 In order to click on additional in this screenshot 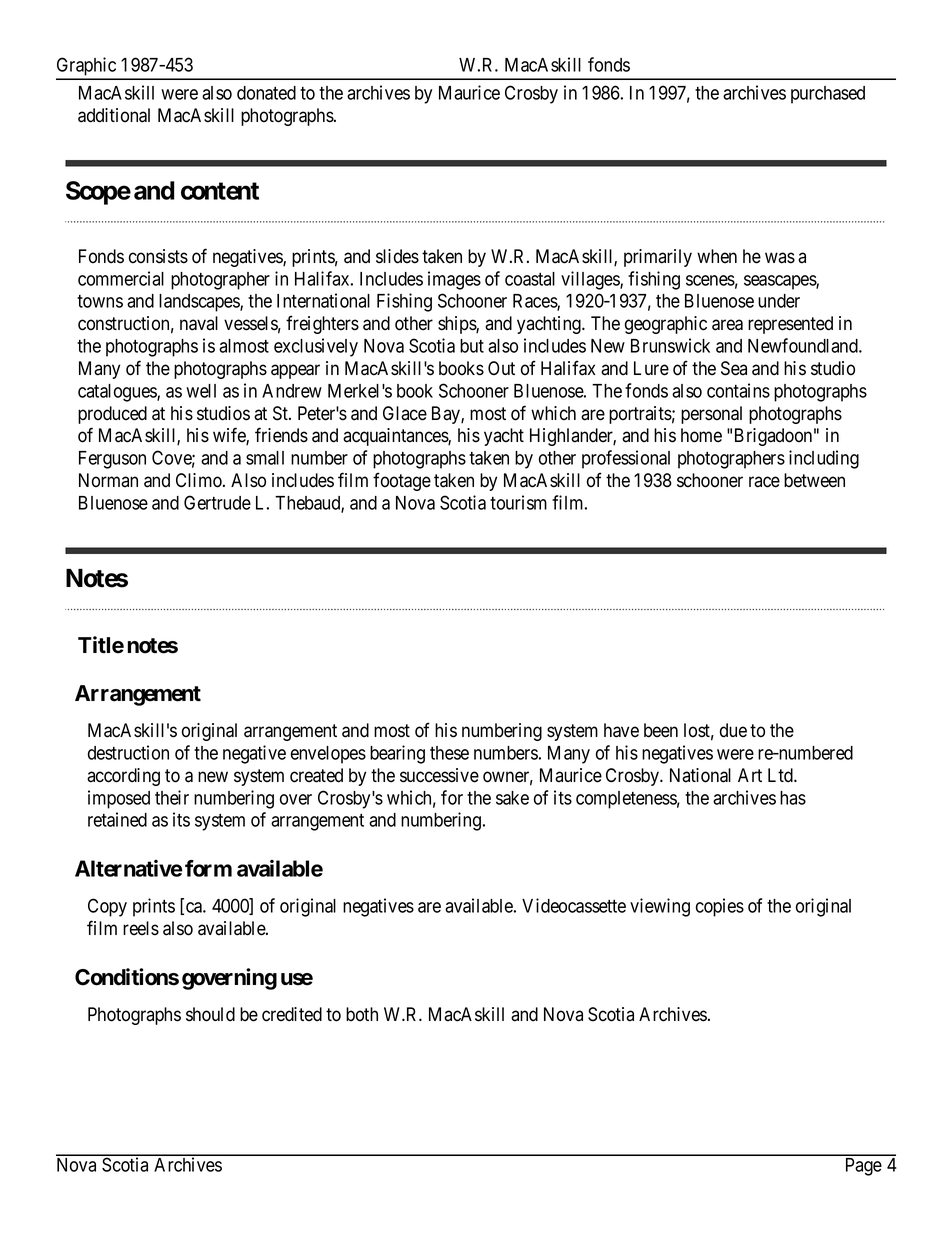, I will do `click(114, 115)`.
